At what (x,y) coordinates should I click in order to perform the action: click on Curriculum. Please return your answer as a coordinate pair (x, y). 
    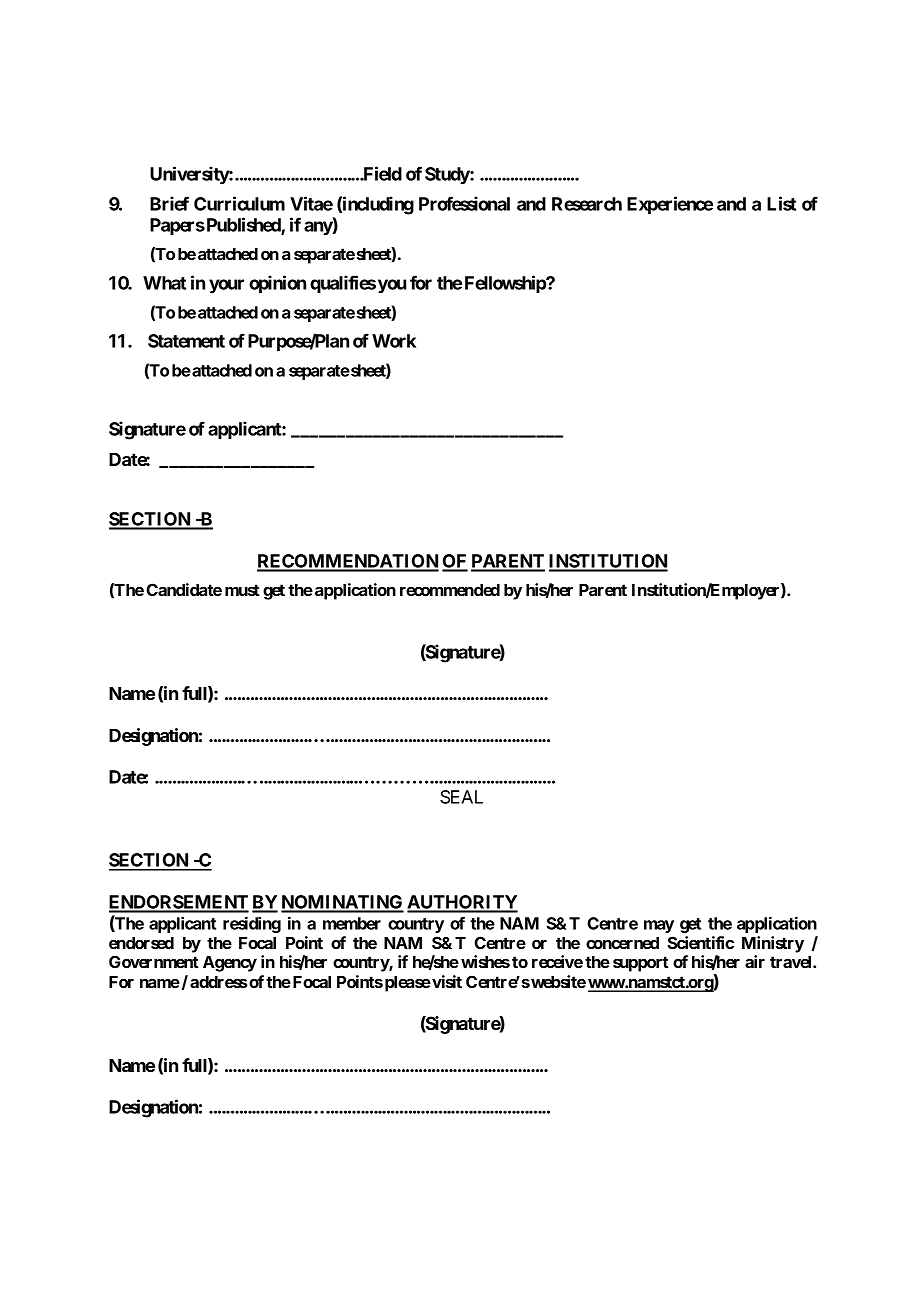
    Looking at the image, I should click on (239, 203).
